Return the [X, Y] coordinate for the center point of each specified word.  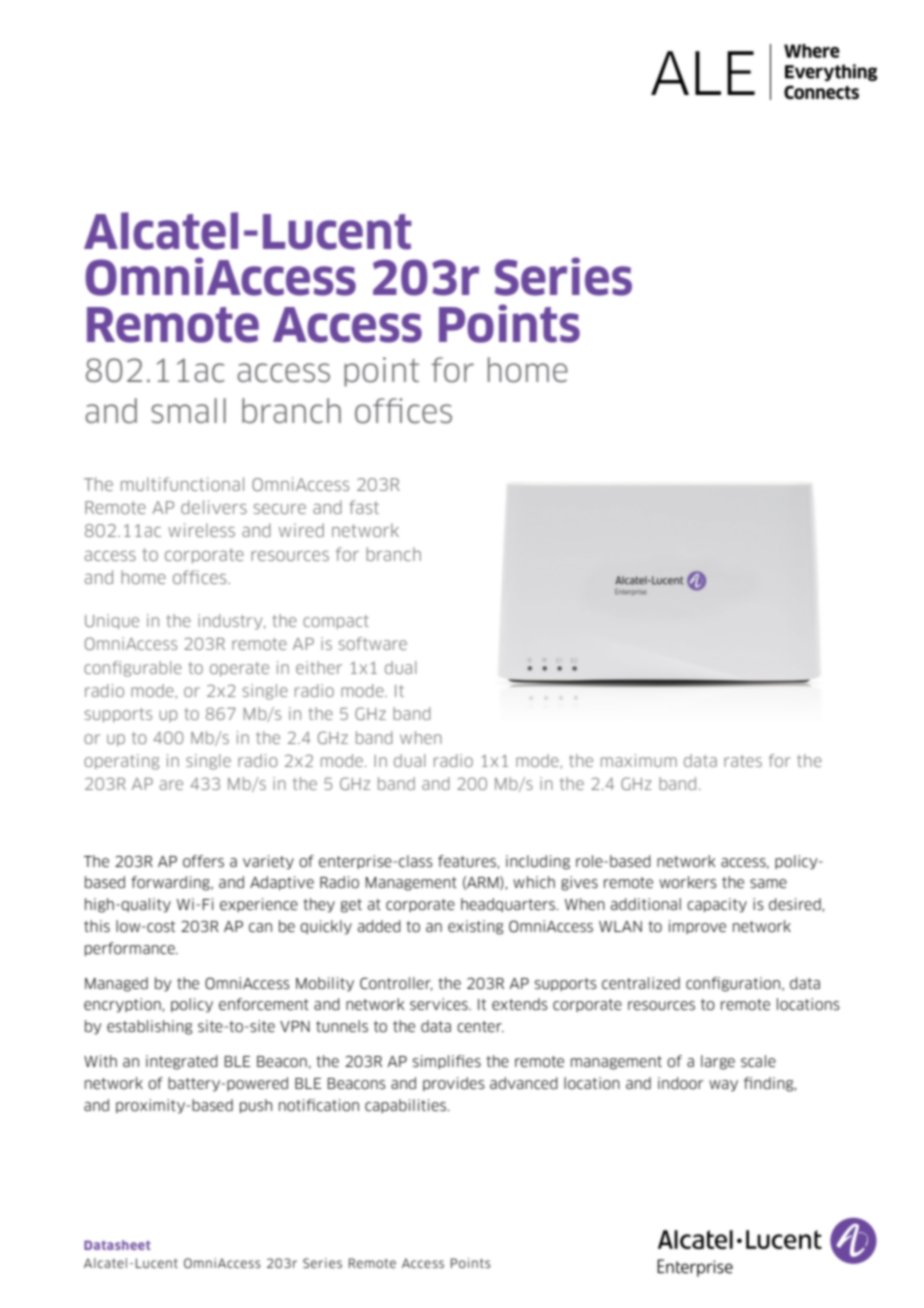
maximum [639, 760]
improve [697, 927]
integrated [182, 1062]
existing [475, 927]
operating [121, 762]
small [188, 411]
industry [231, 622]
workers [688, 882]
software [373, 643]
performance [131, 949]
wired [301, 530]
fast [364, 507]
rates [743, 761]
